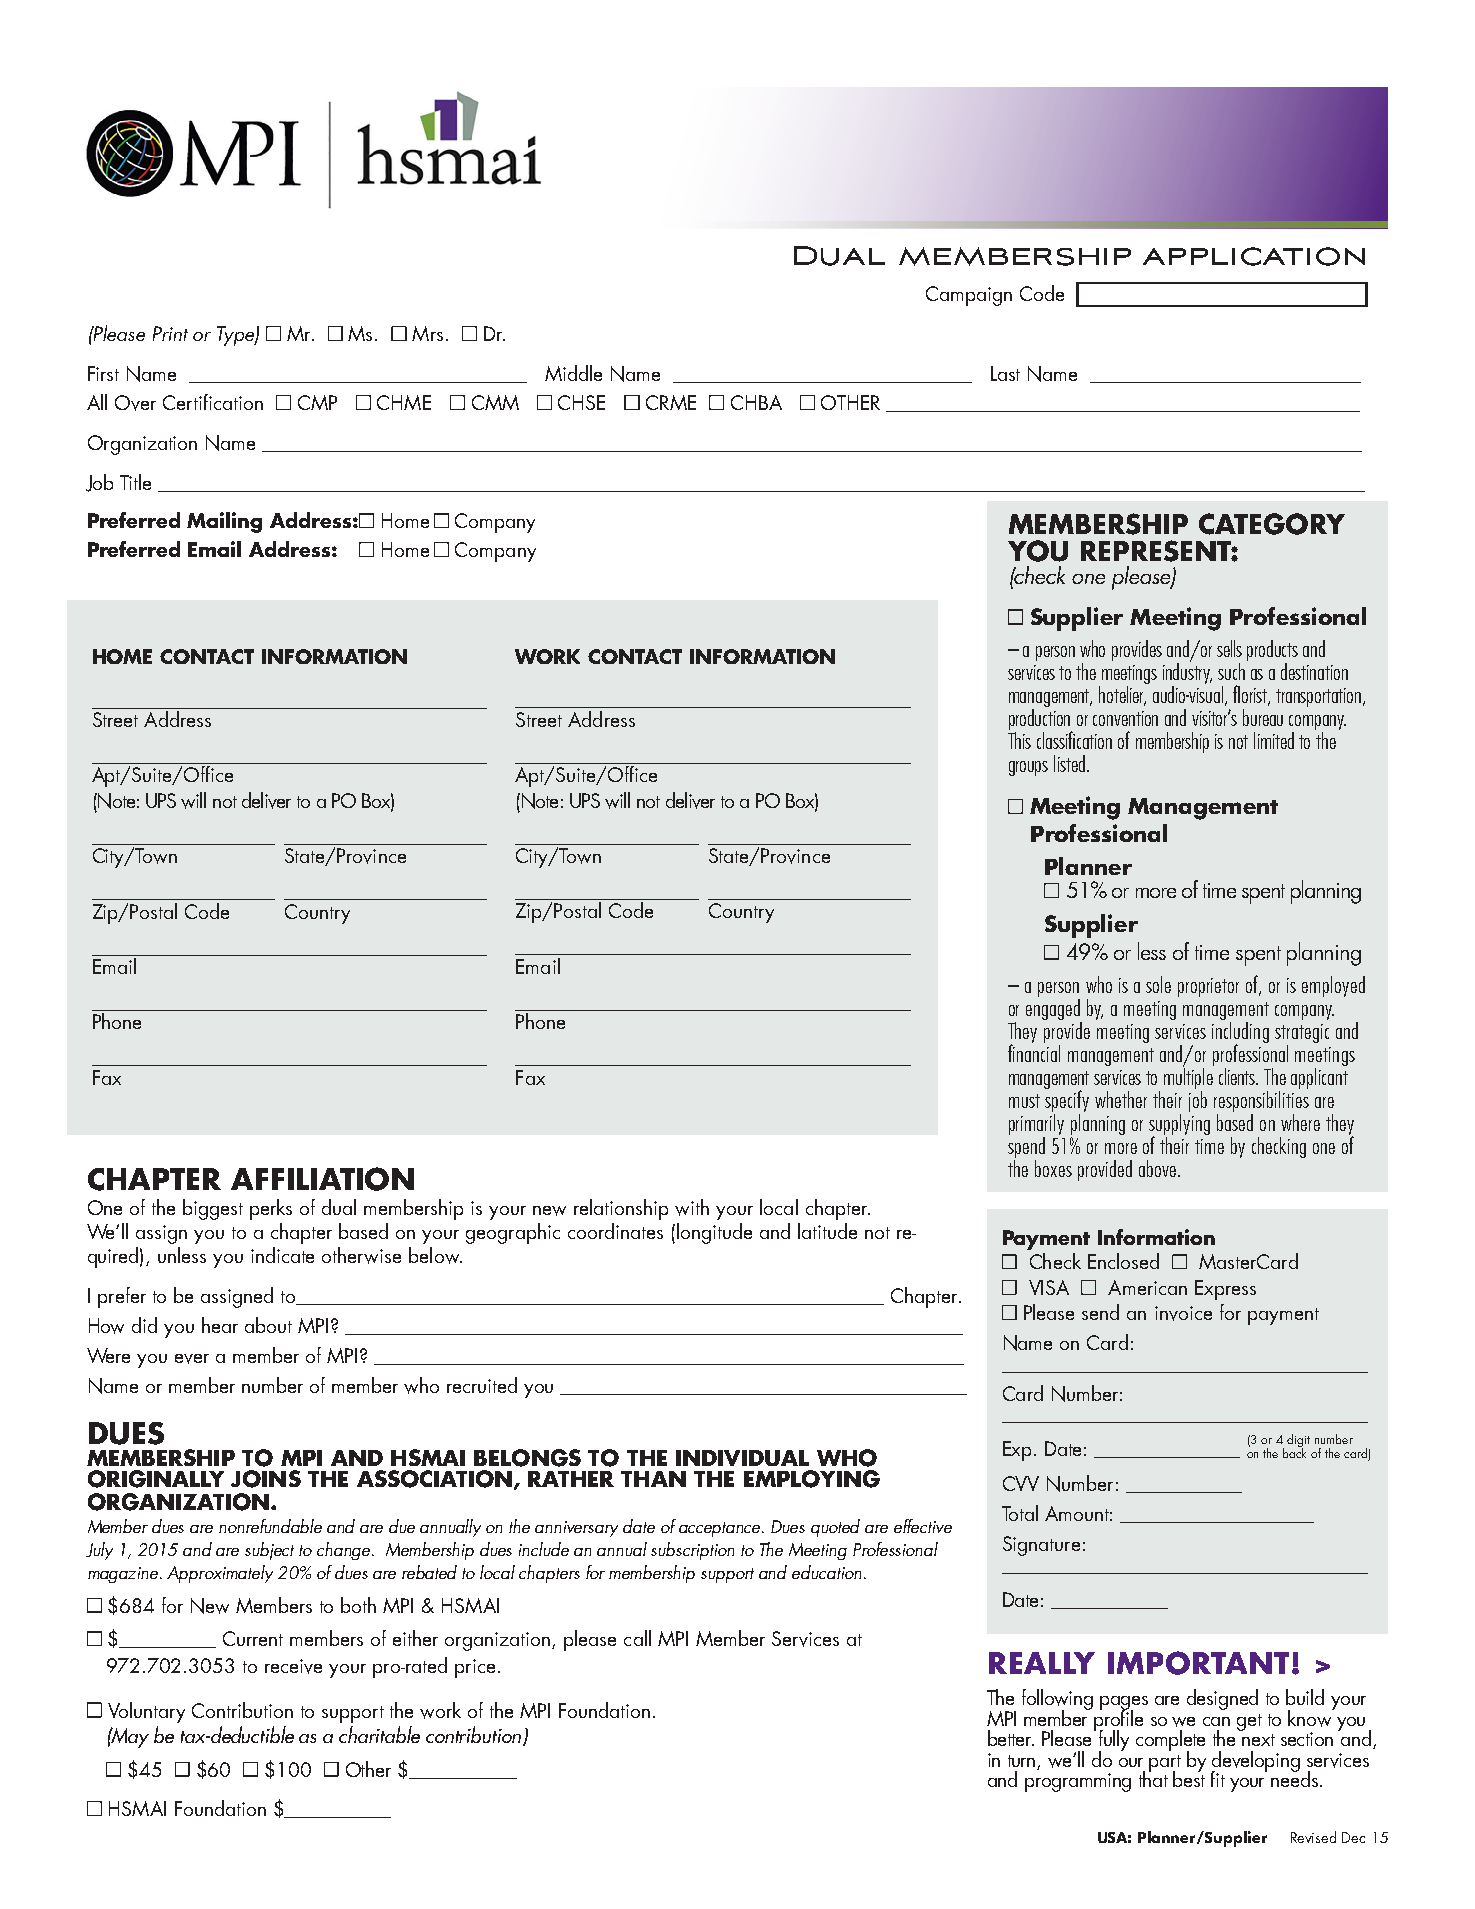 This image has width=1475, height=1909. What do you see at coordinates (692, 1207) in the image?
I see `with` at bounding box center [692, 1207].
